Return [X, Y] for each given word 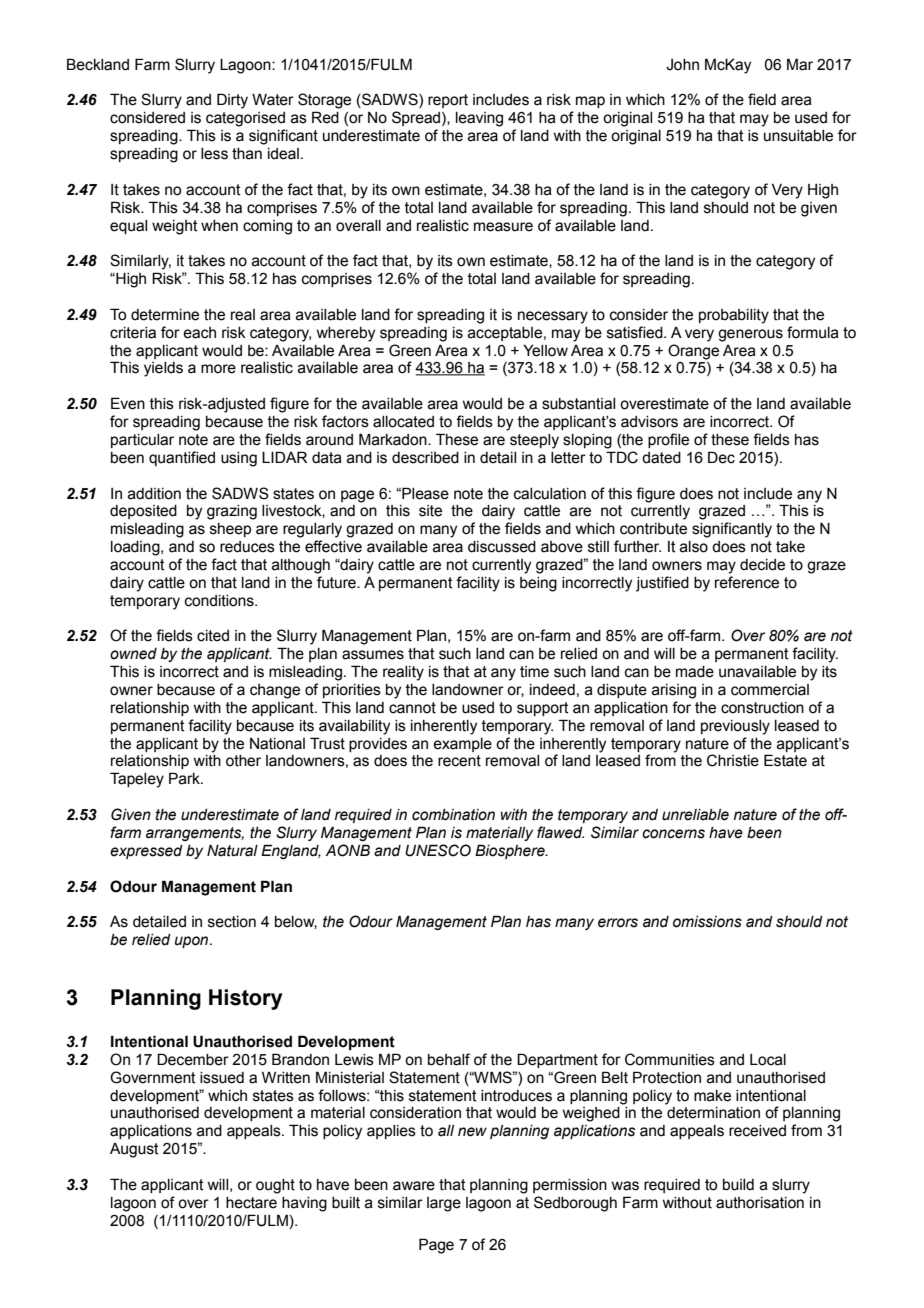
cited [213, 636]
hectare [251, 1203]
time [534, 672]
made [695, 672]
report [448, 101]
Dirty [232, 101]
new [472, 1132]
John [682, 65]
